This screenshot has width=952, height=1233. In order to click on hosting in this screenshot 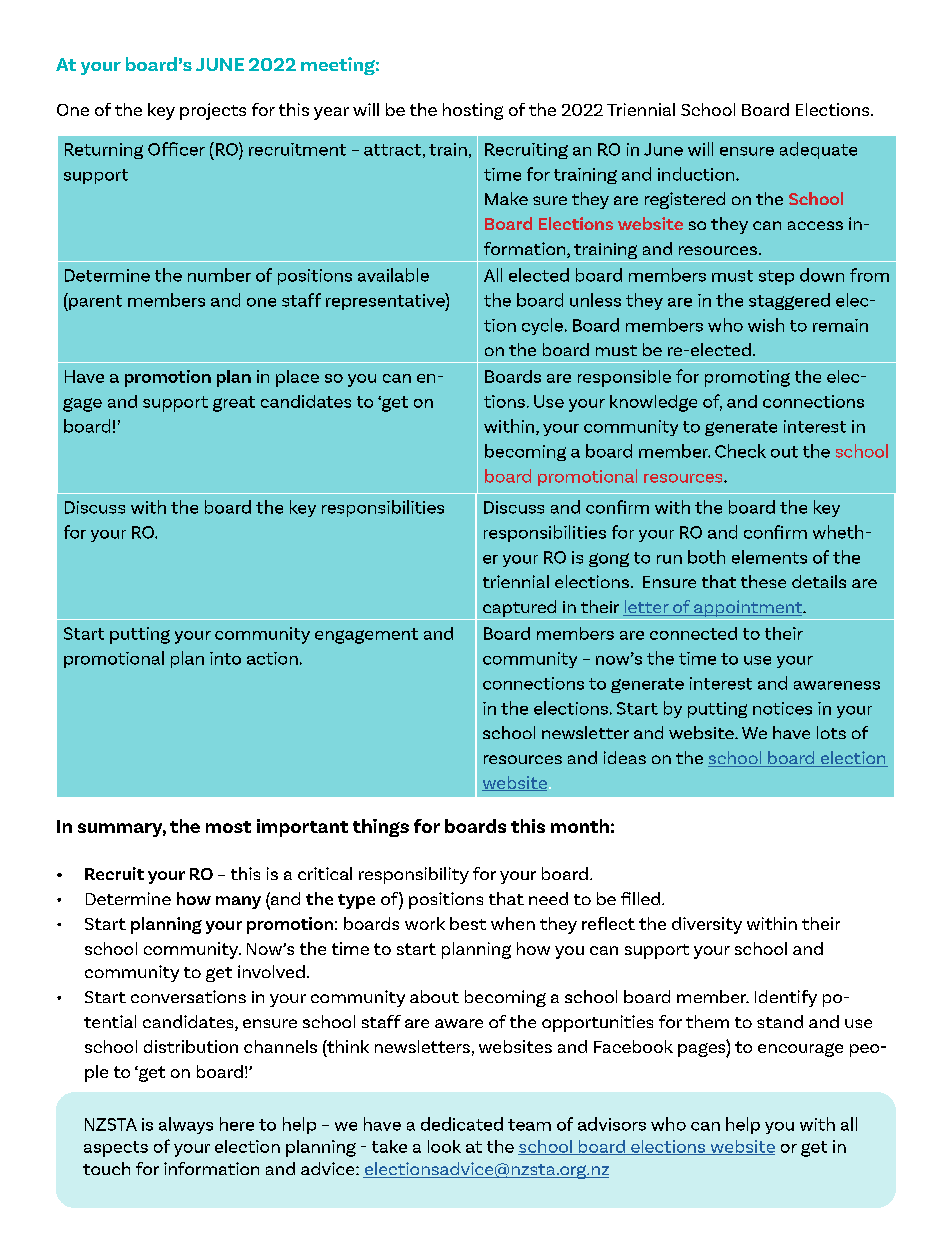, I will do `click(473, 111)`.
